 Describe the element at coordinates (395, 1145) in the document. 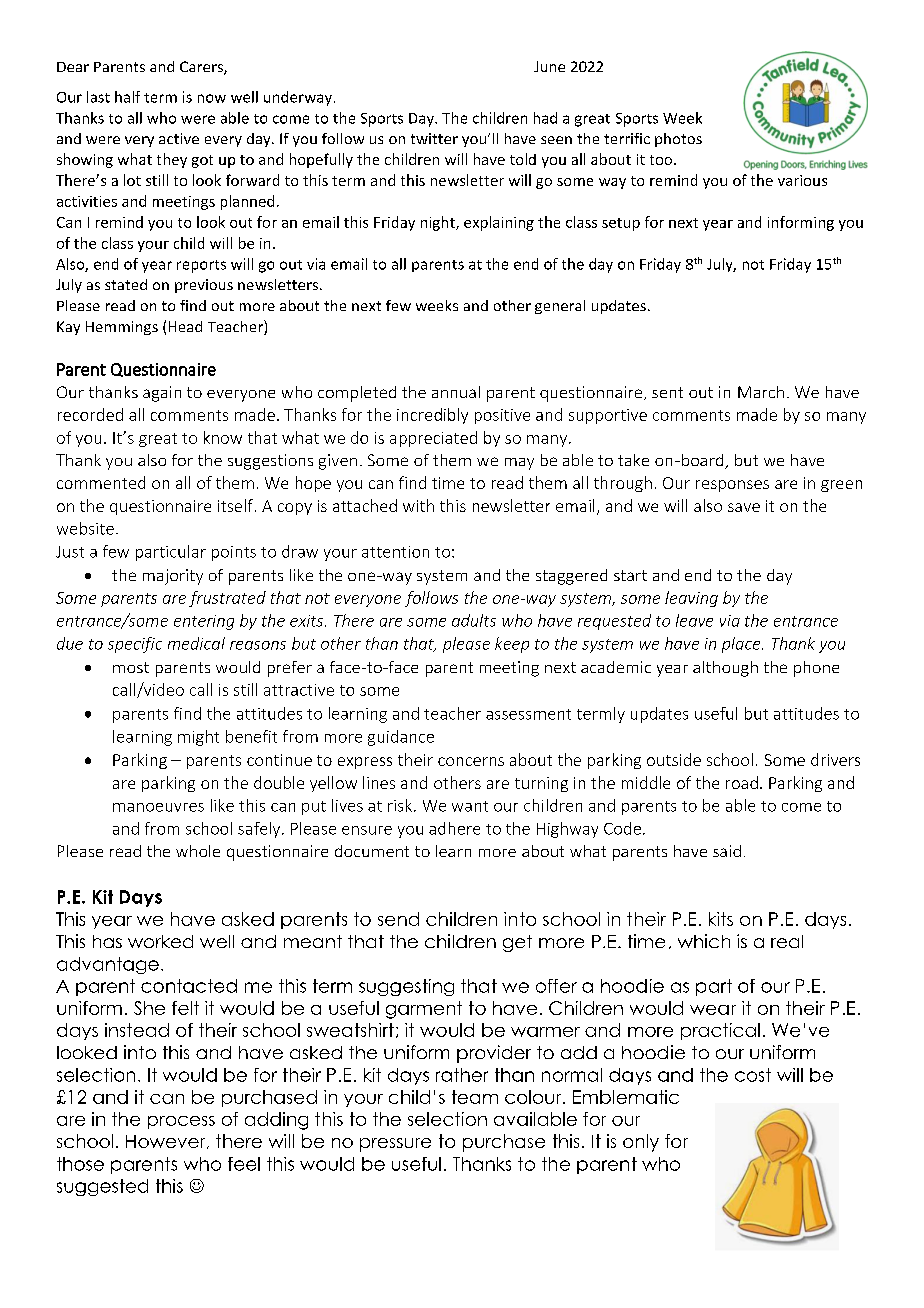

I see `pressure` at that location.
